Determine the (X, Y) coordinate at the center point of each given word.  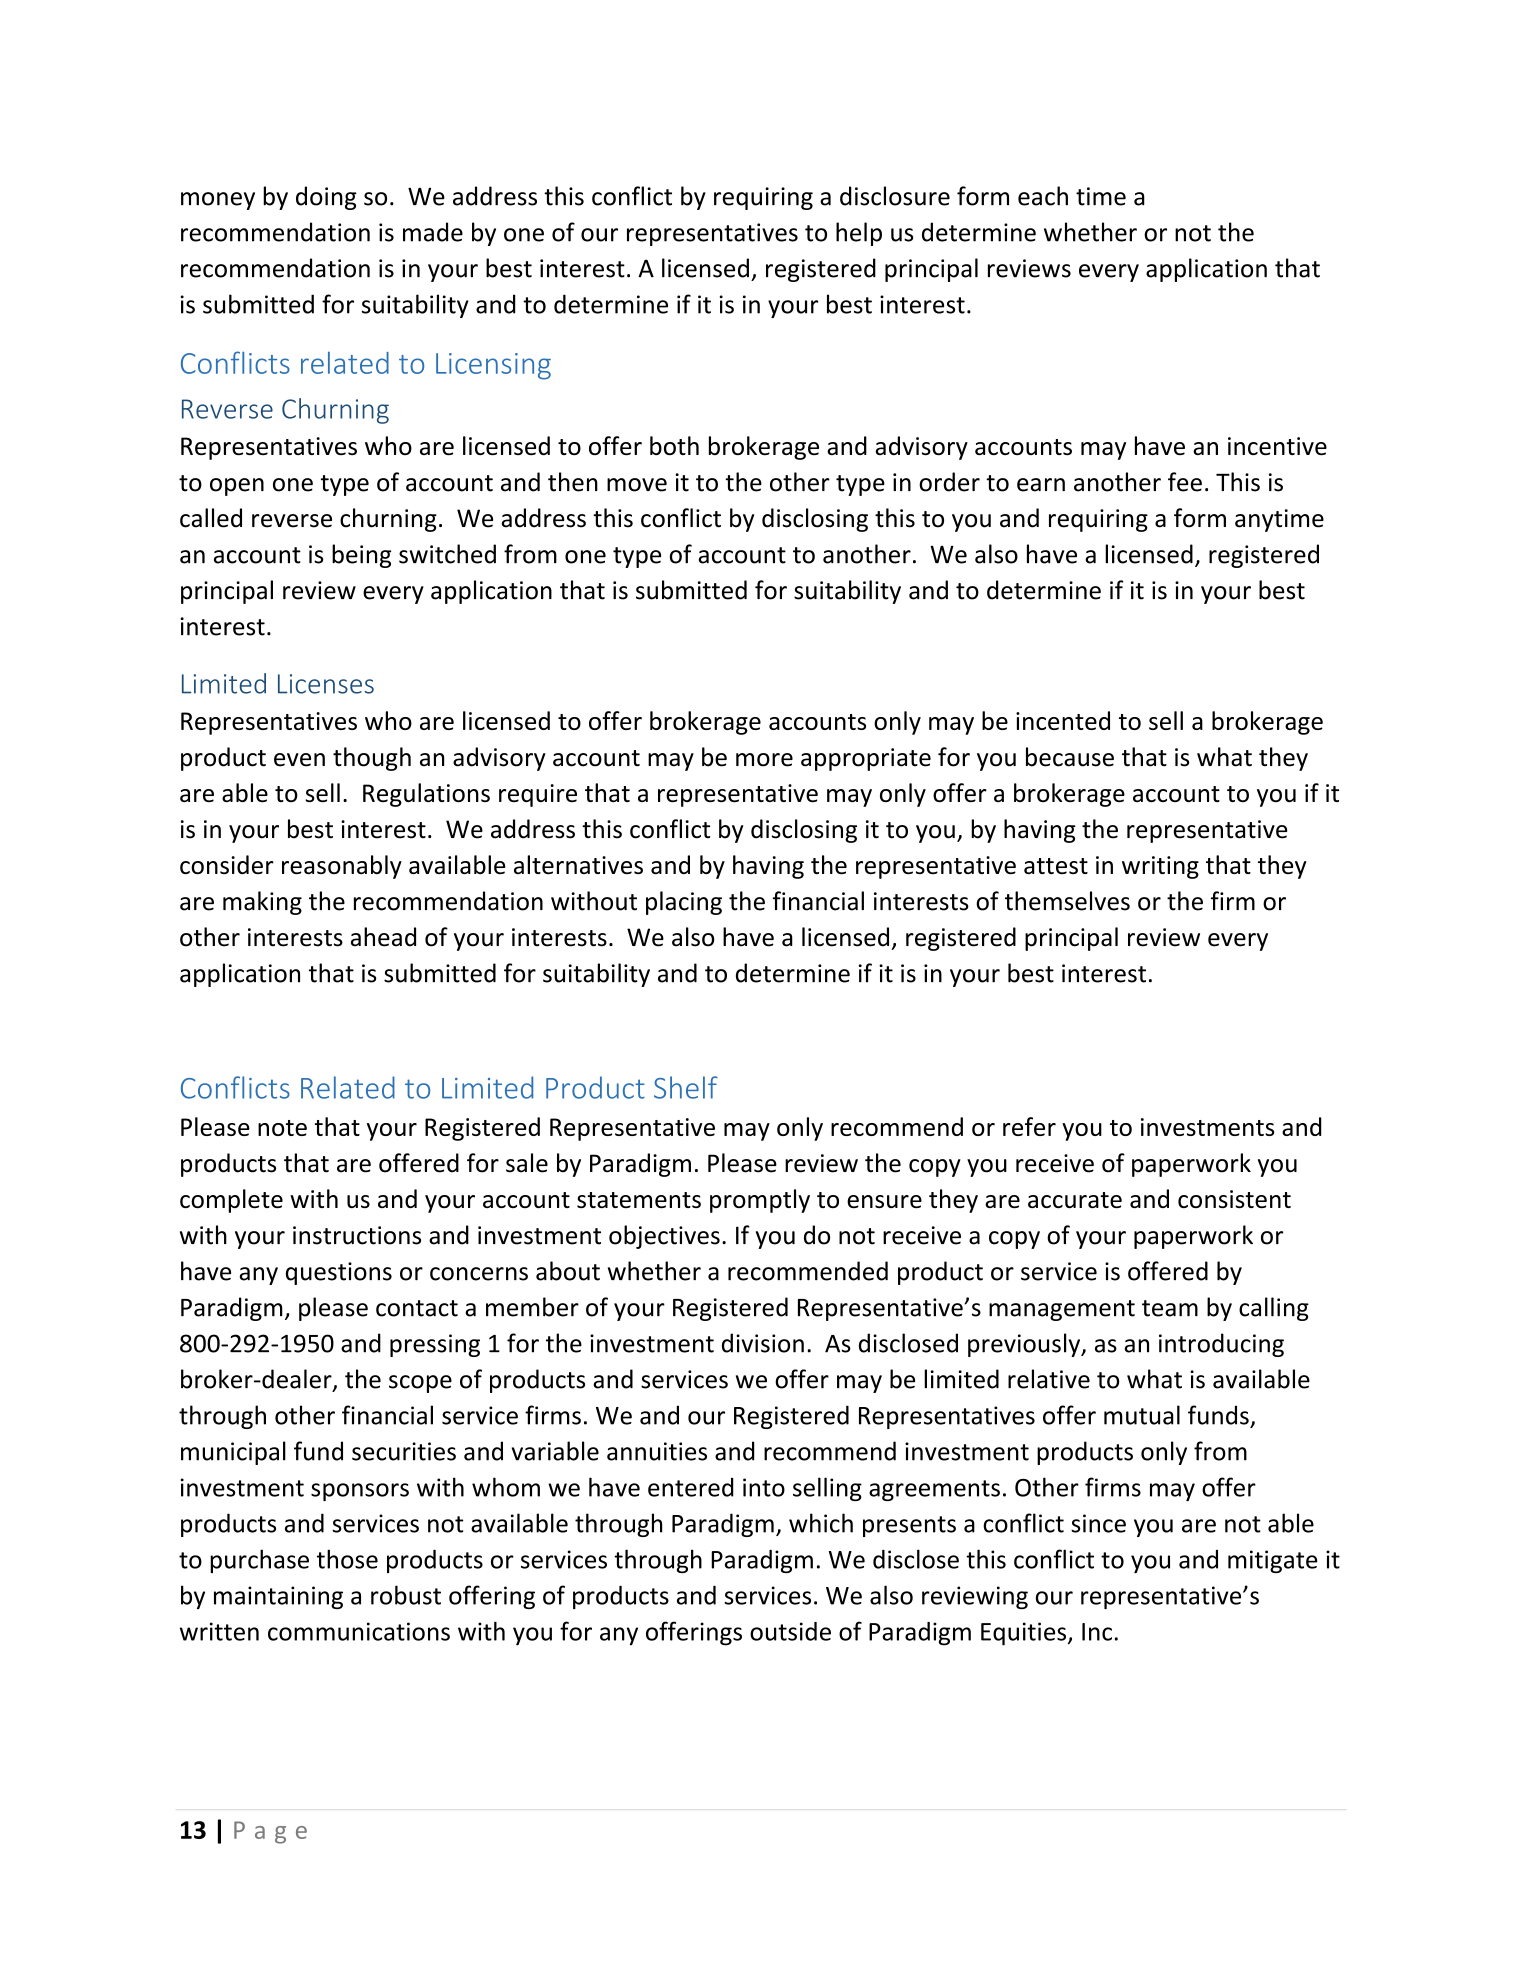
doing (326, 198)
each (1043, 196)
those (347, 1559)
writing (1160, 867)
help (859, 234)
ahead (383, 937)
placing (684, 903)
